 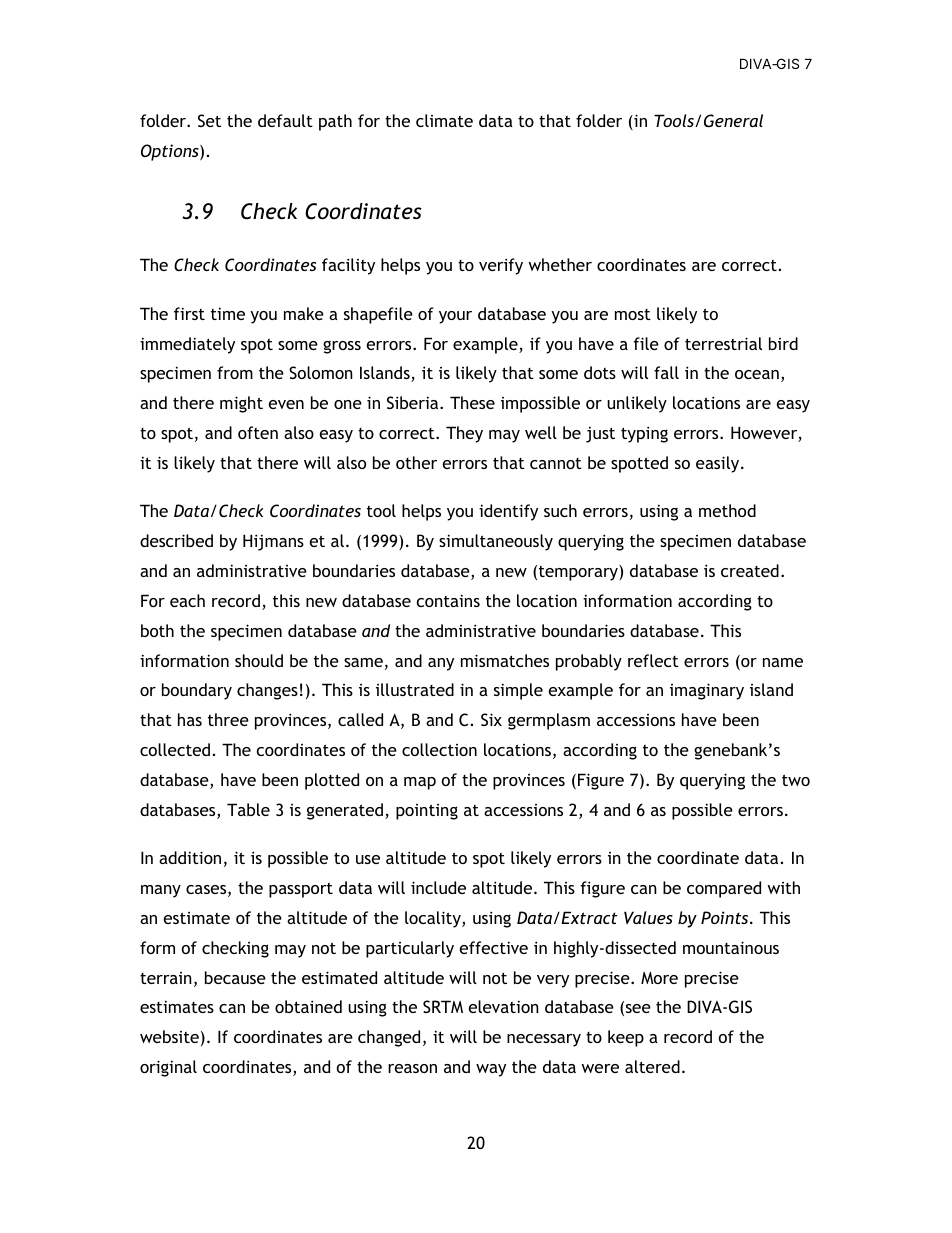 I want to click on created, so click(x=750, y=570).
